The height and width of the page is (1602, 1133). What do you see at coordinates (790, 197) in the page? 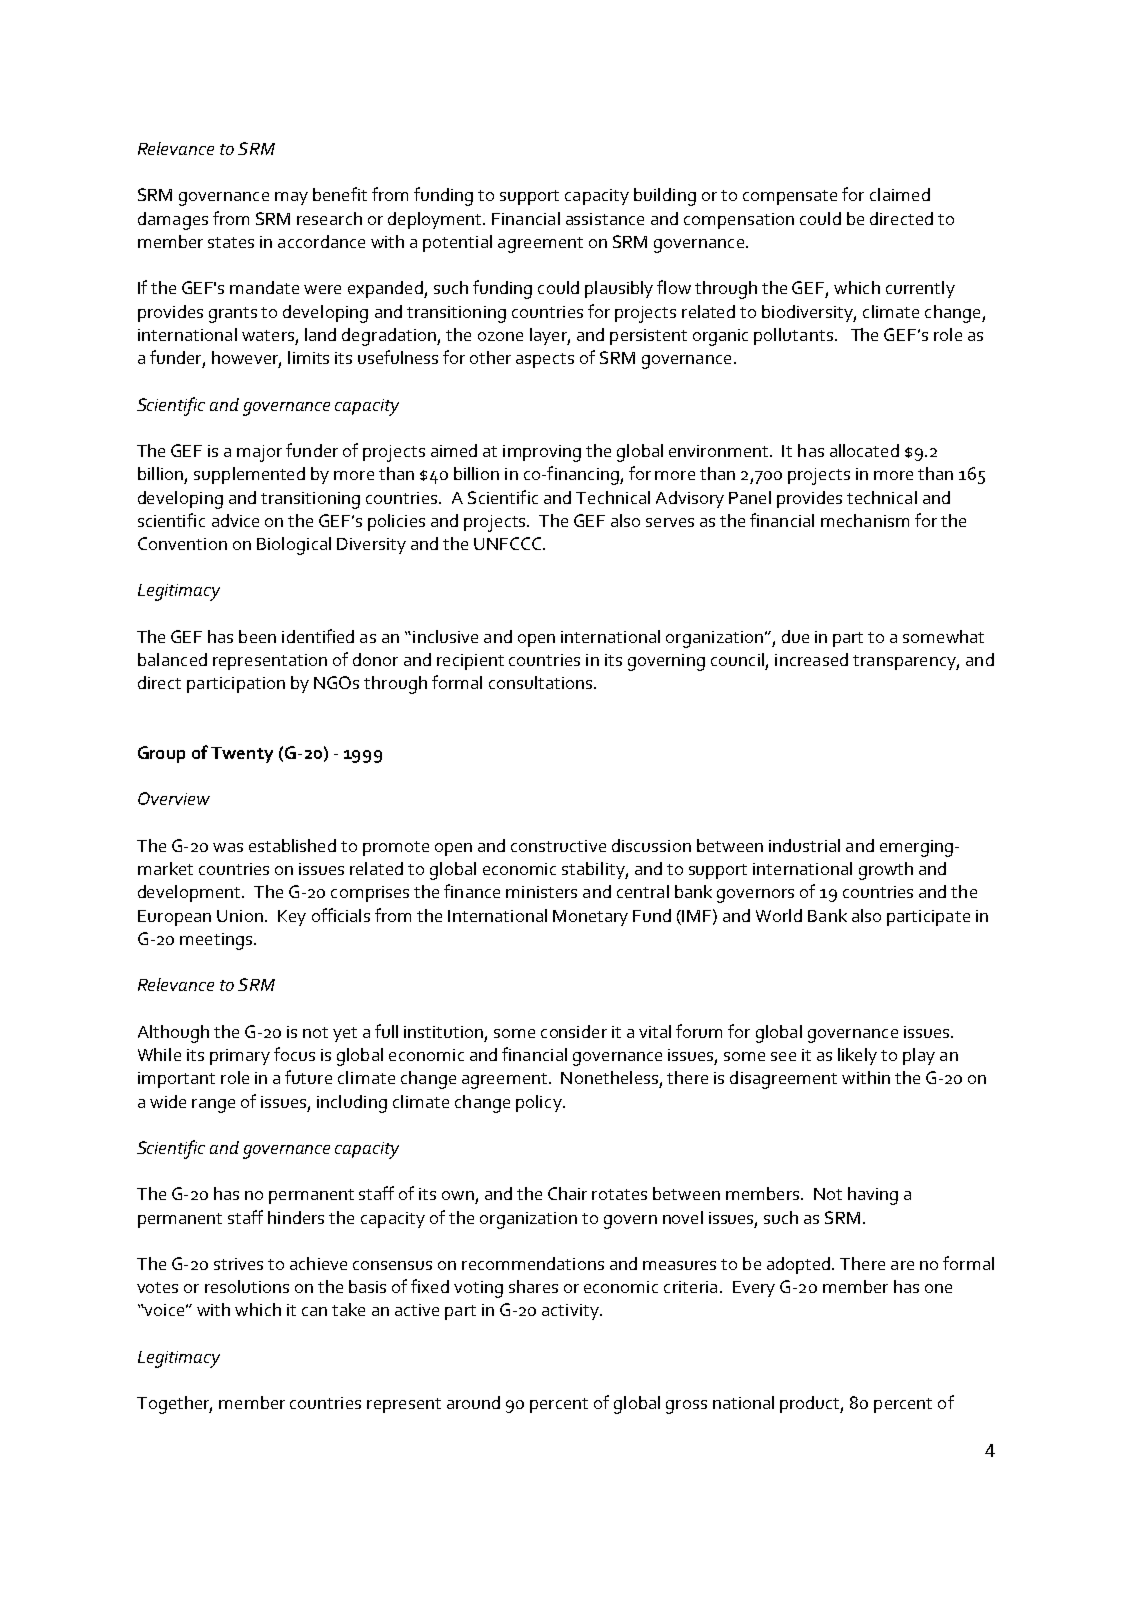
I see `compensate` at bounding box center [790, 197].
